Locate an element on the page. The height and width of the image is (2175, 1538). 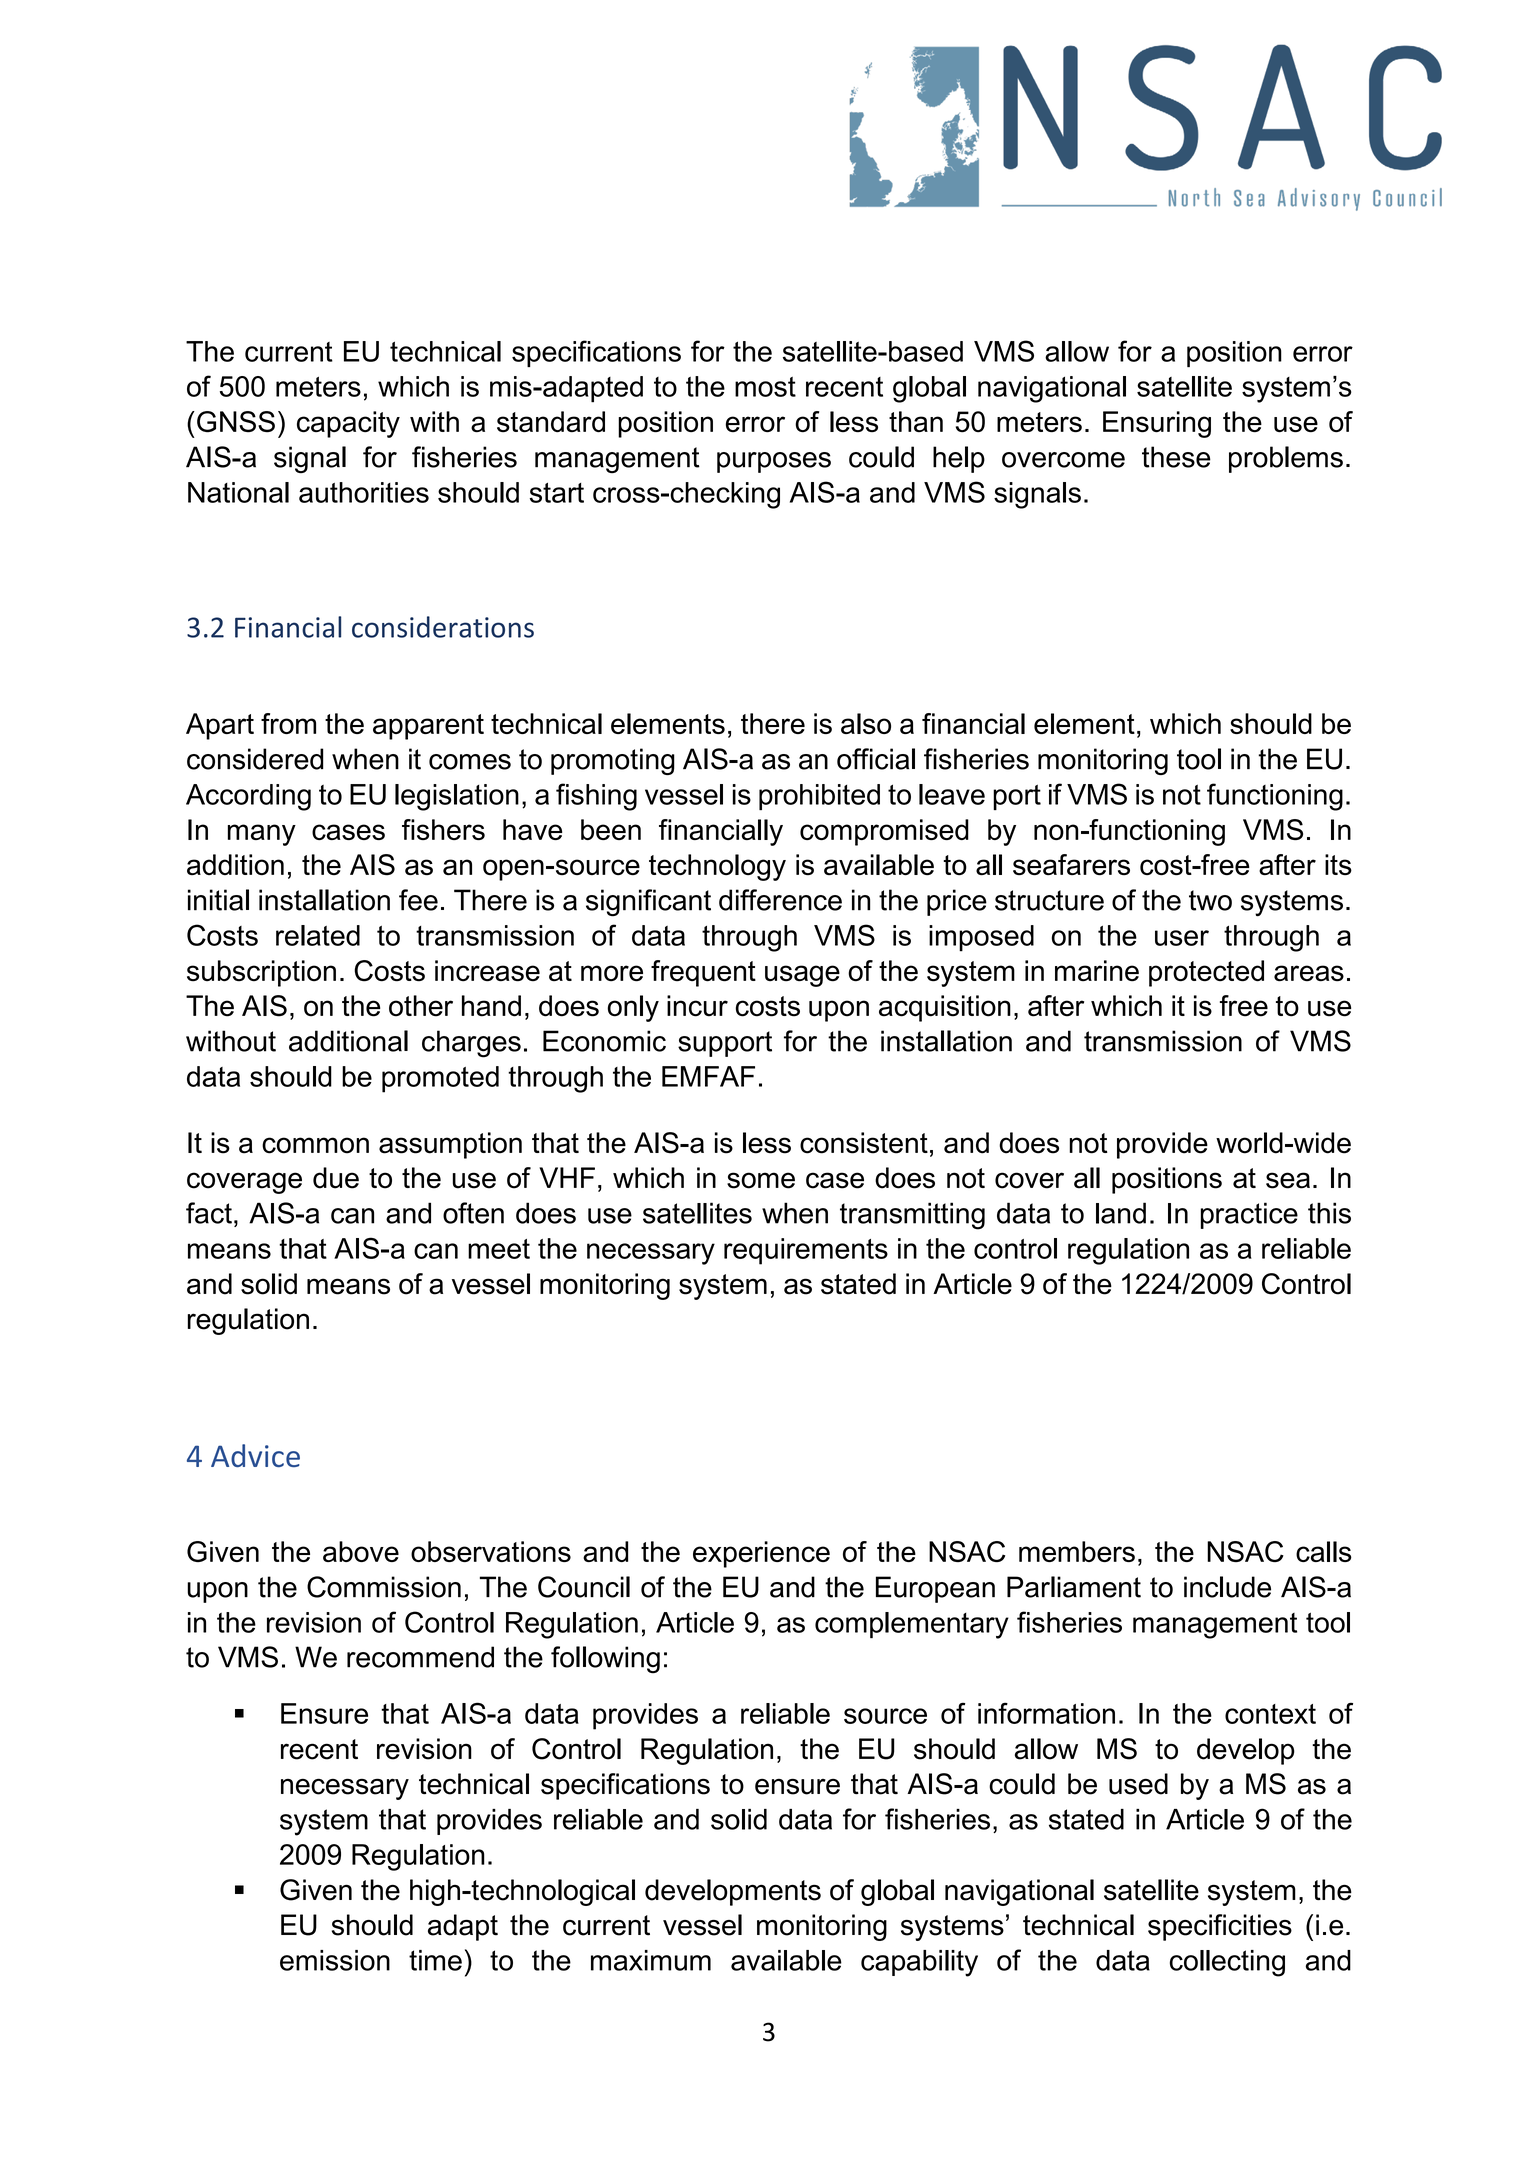
due is located at coordinates (336, 1178).
